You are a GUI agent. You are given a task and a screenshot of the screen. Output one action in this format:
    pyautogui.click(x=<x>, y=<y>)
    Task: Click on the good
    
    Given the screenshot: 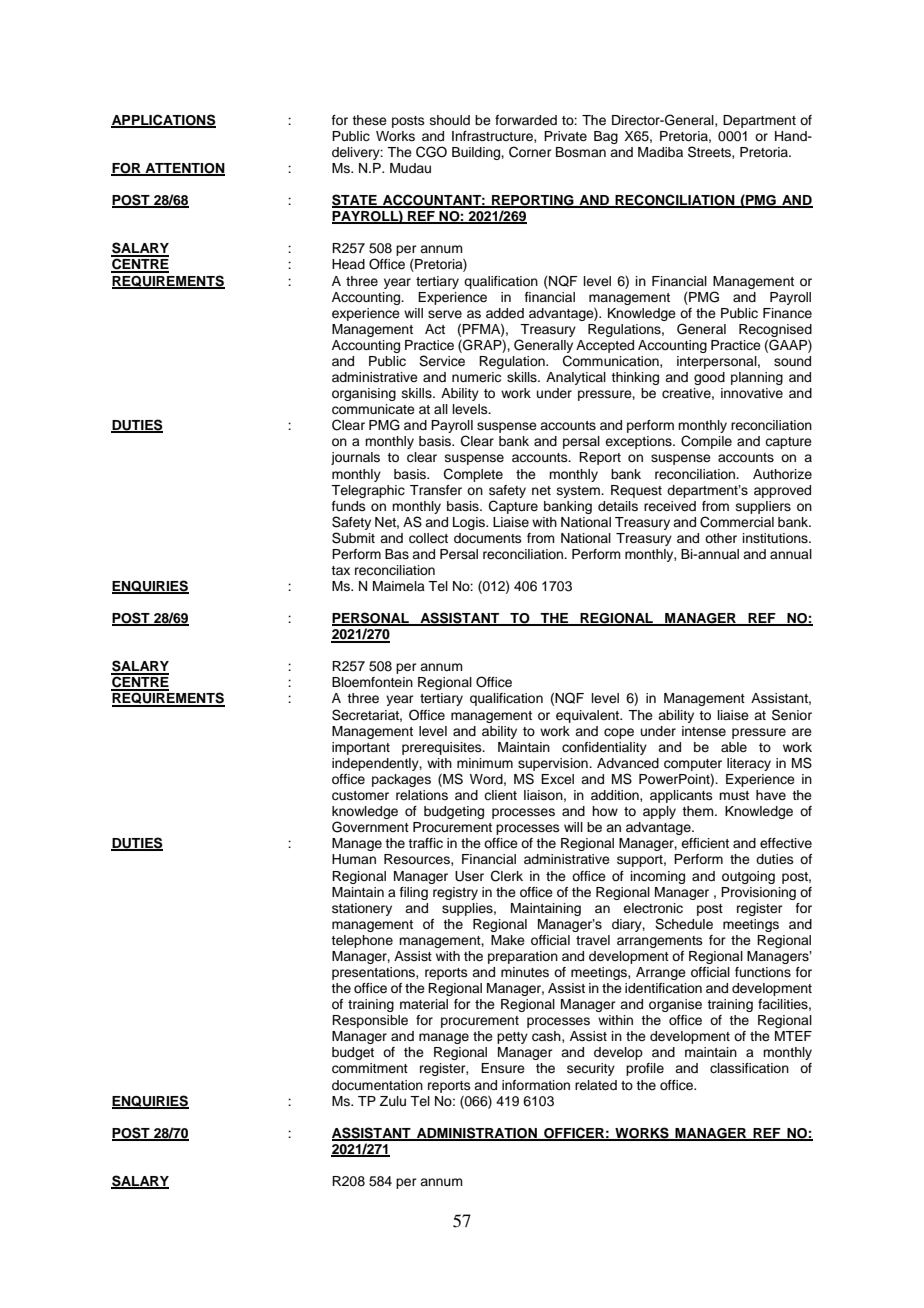 What is the action you would take?
    pyautogui.click(x=709, y=378)
